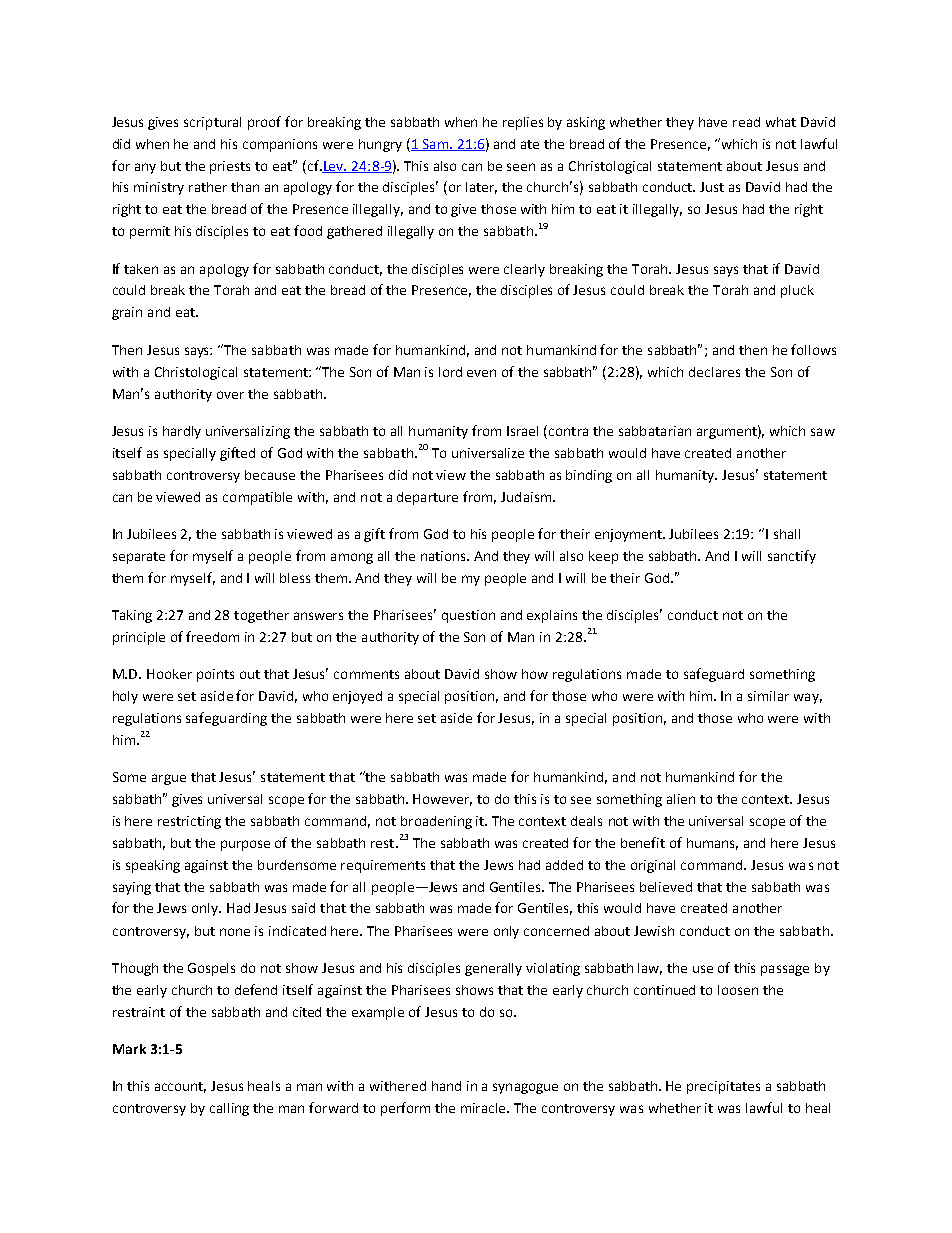  Describe the element at coordinates (521, 167) in the screenshot. I see `seen` at that location.
